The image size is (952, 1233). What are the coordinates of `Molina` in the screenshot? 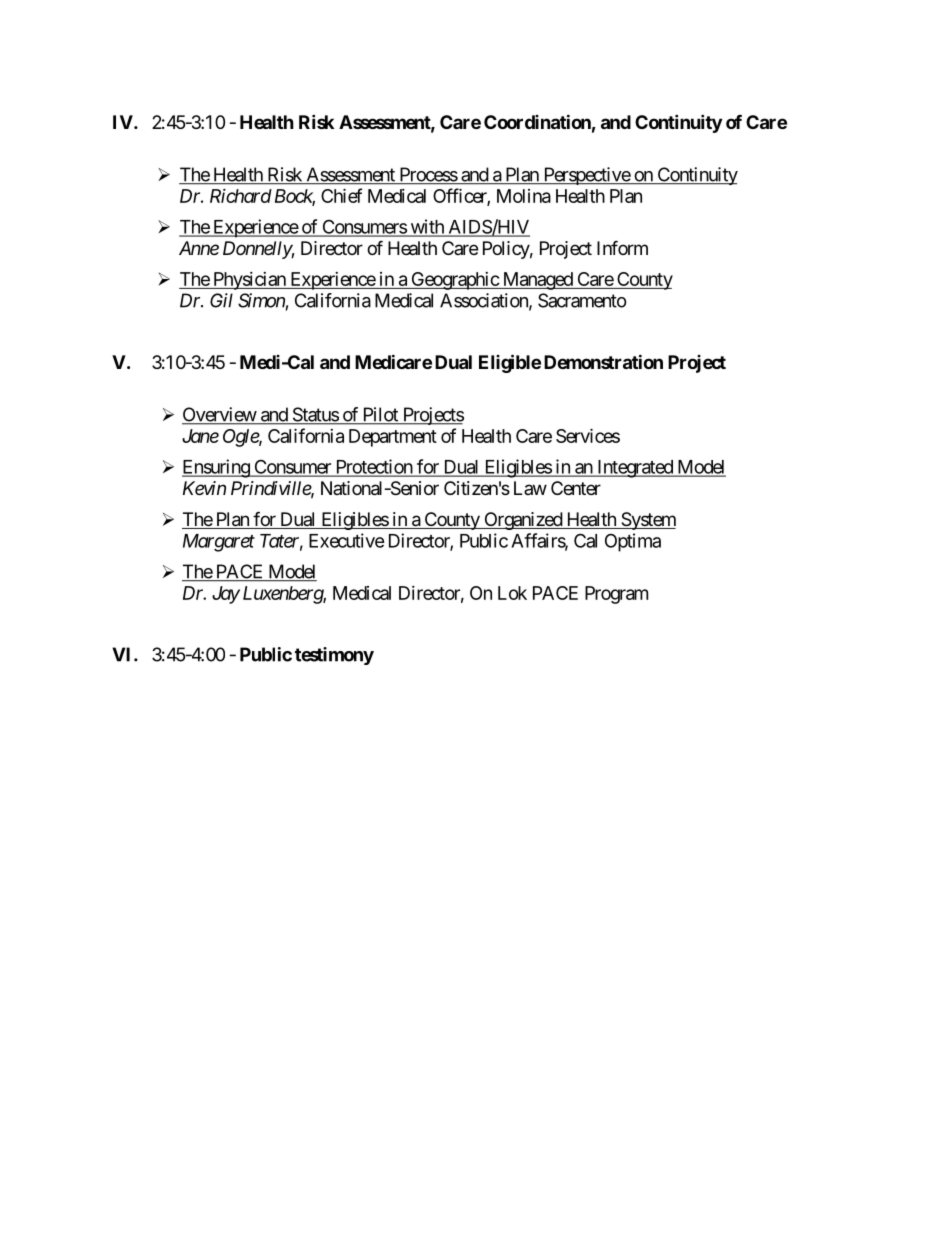 It's located at (524, 196).
